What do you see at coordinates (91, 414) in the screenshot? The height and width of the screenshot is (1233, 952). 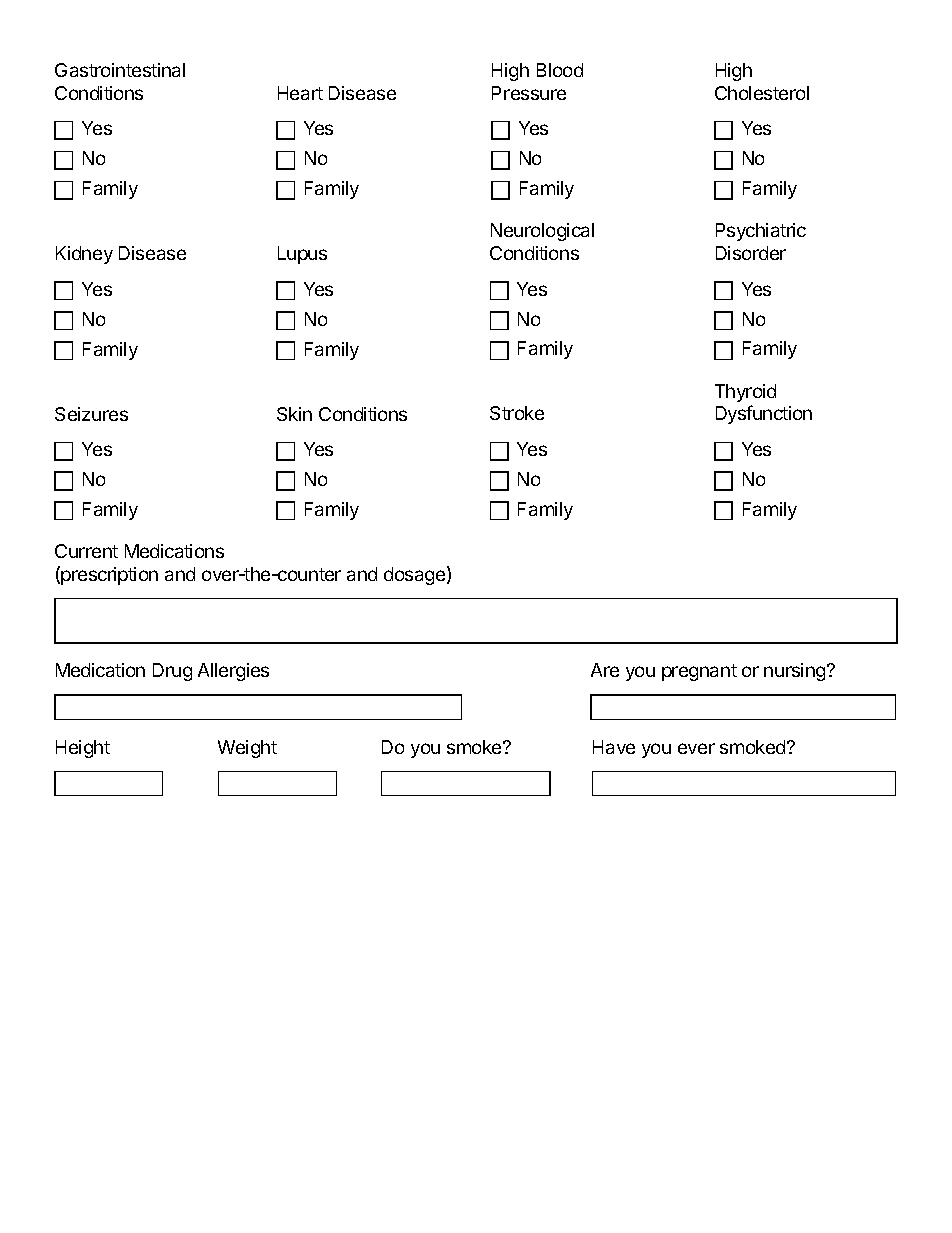 I see `Seizures` at bounding box center [91, 414].
